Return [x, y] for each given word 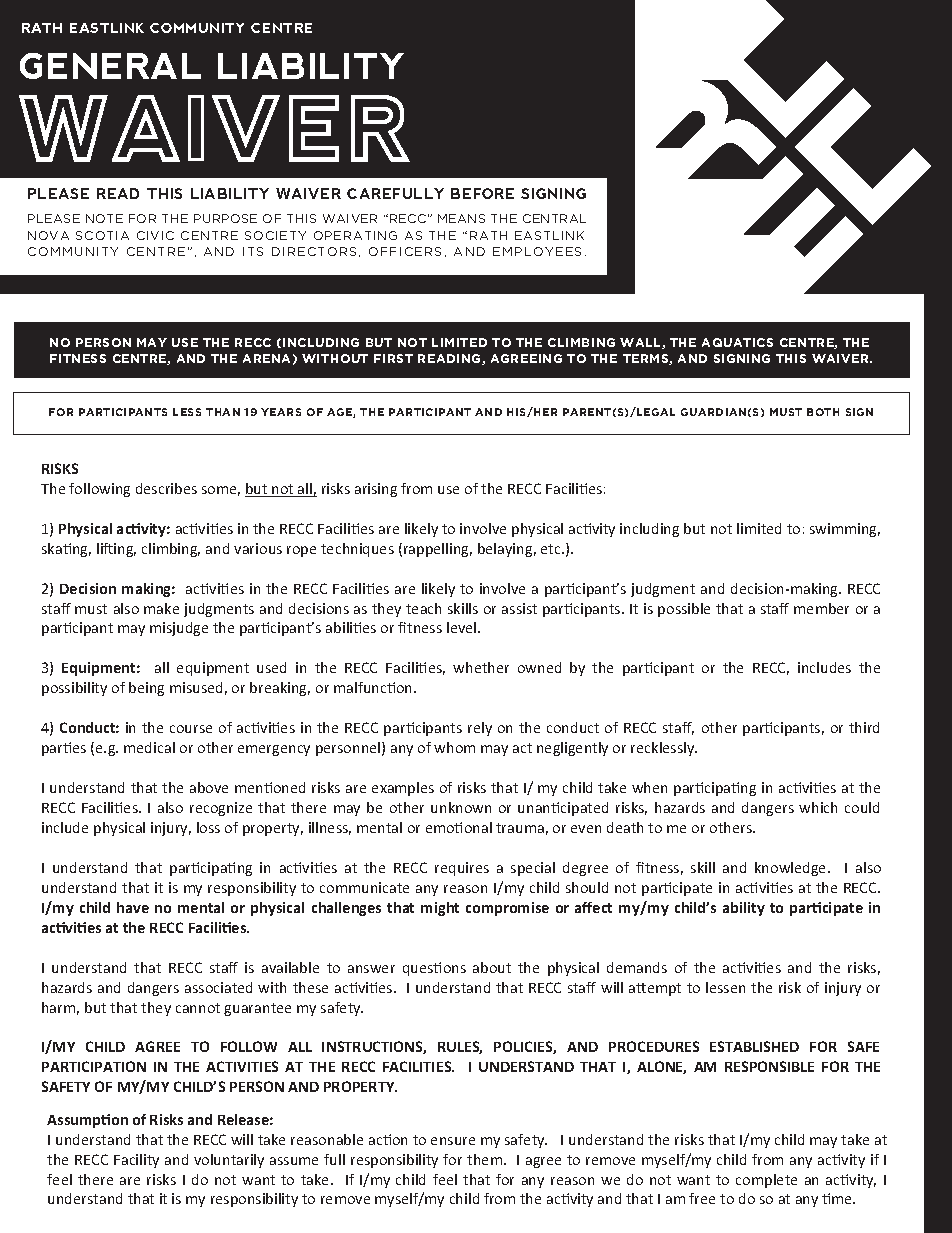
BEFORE [482, 193]
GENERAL [110, 66]
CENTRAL [554, 218]
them [484, 1159]
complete [766, 1181]
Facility [136, 1161]
